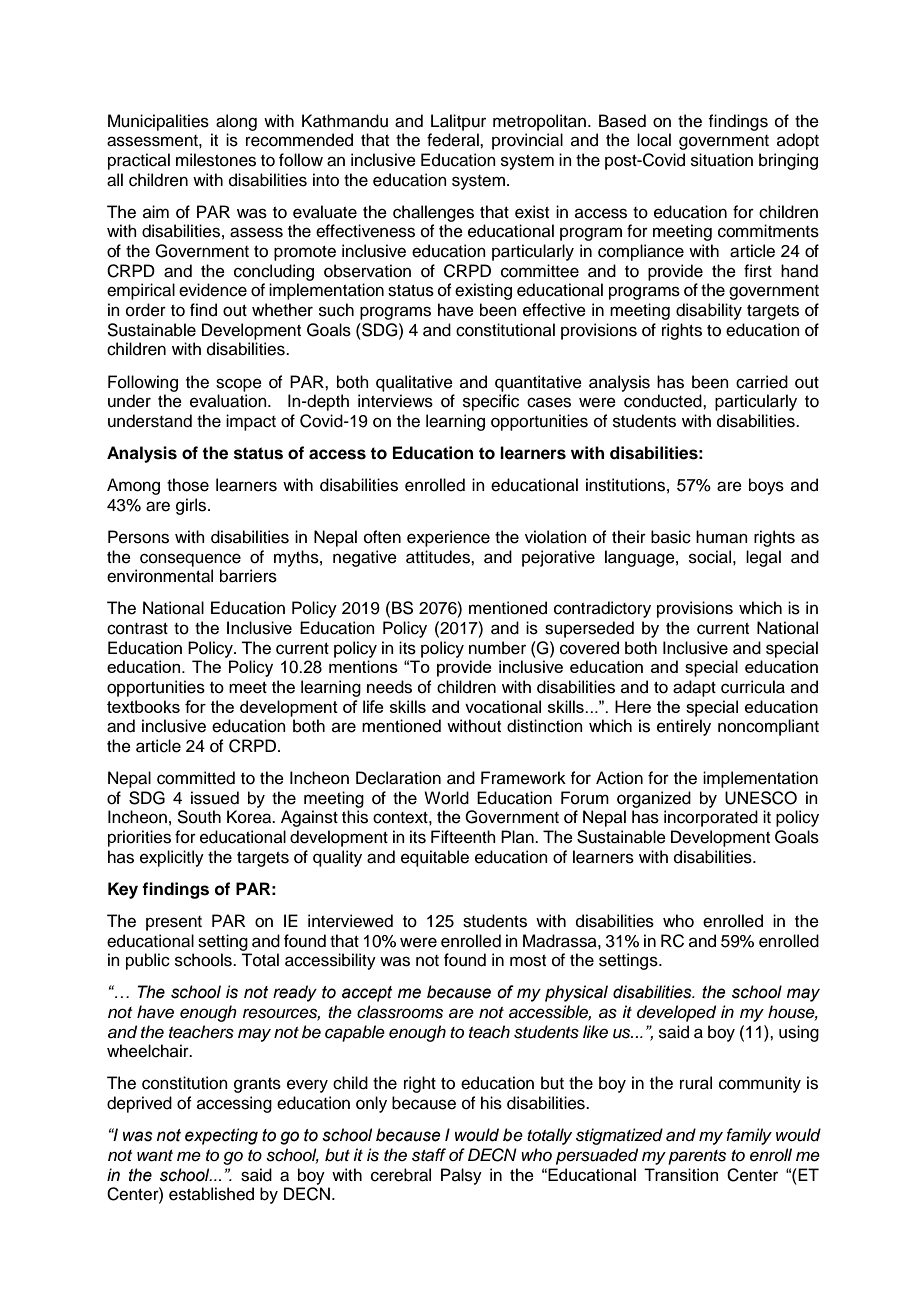 This screenshot has height=1309, width=924. What do you see at coordinates (711, 818) in the screenshot?
I see `incorporated` at bounding box center [711, 818].
